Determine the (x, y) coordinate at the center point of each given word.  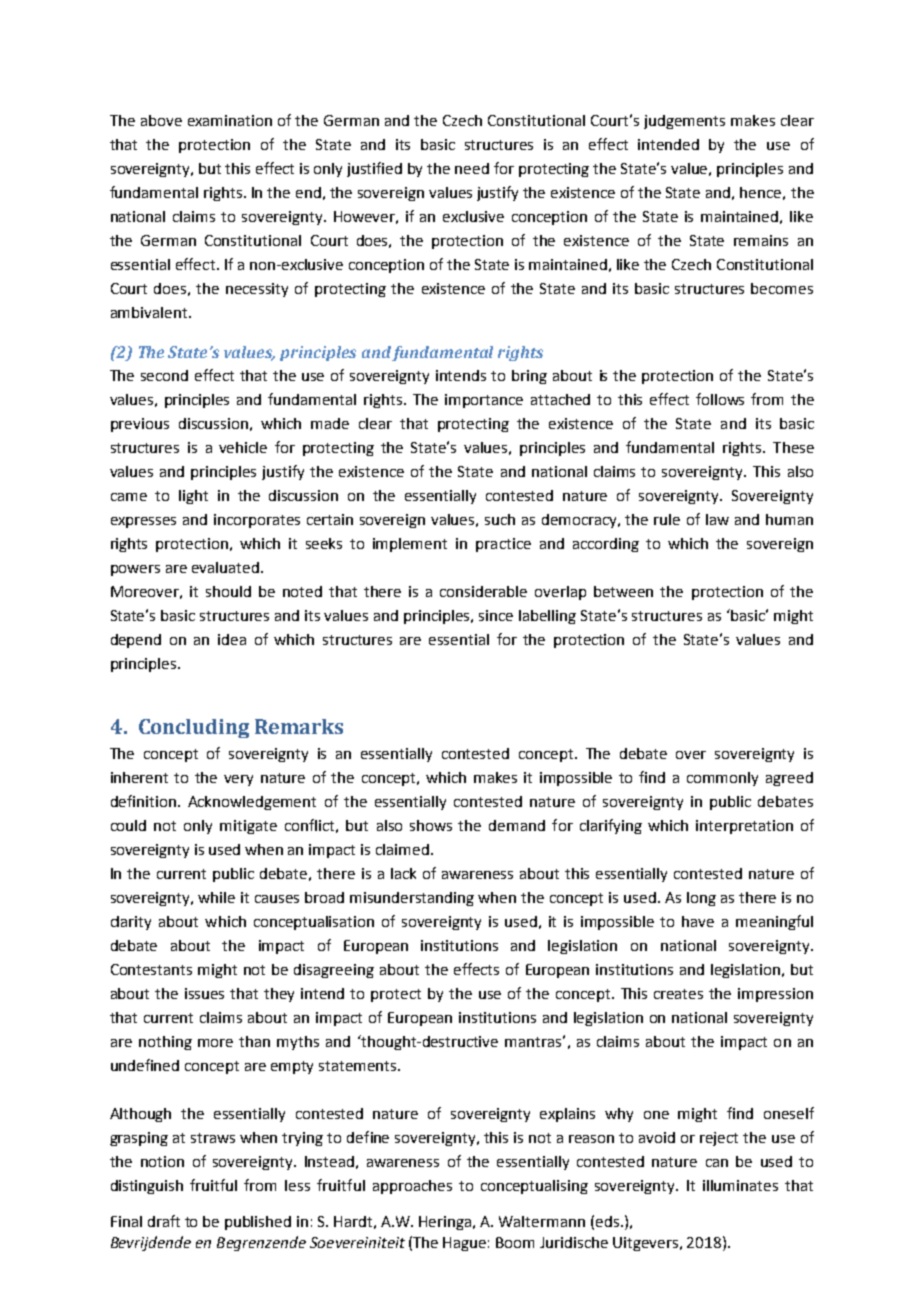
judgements (684, 122)
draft (164, 1221)
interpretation (744, 827)
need (472, 168)
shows (431, 825)
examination (230, 120)
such (500, 519)
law (717, 519)
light (193, 497)
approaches (412, 1187)
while (216, 897)
